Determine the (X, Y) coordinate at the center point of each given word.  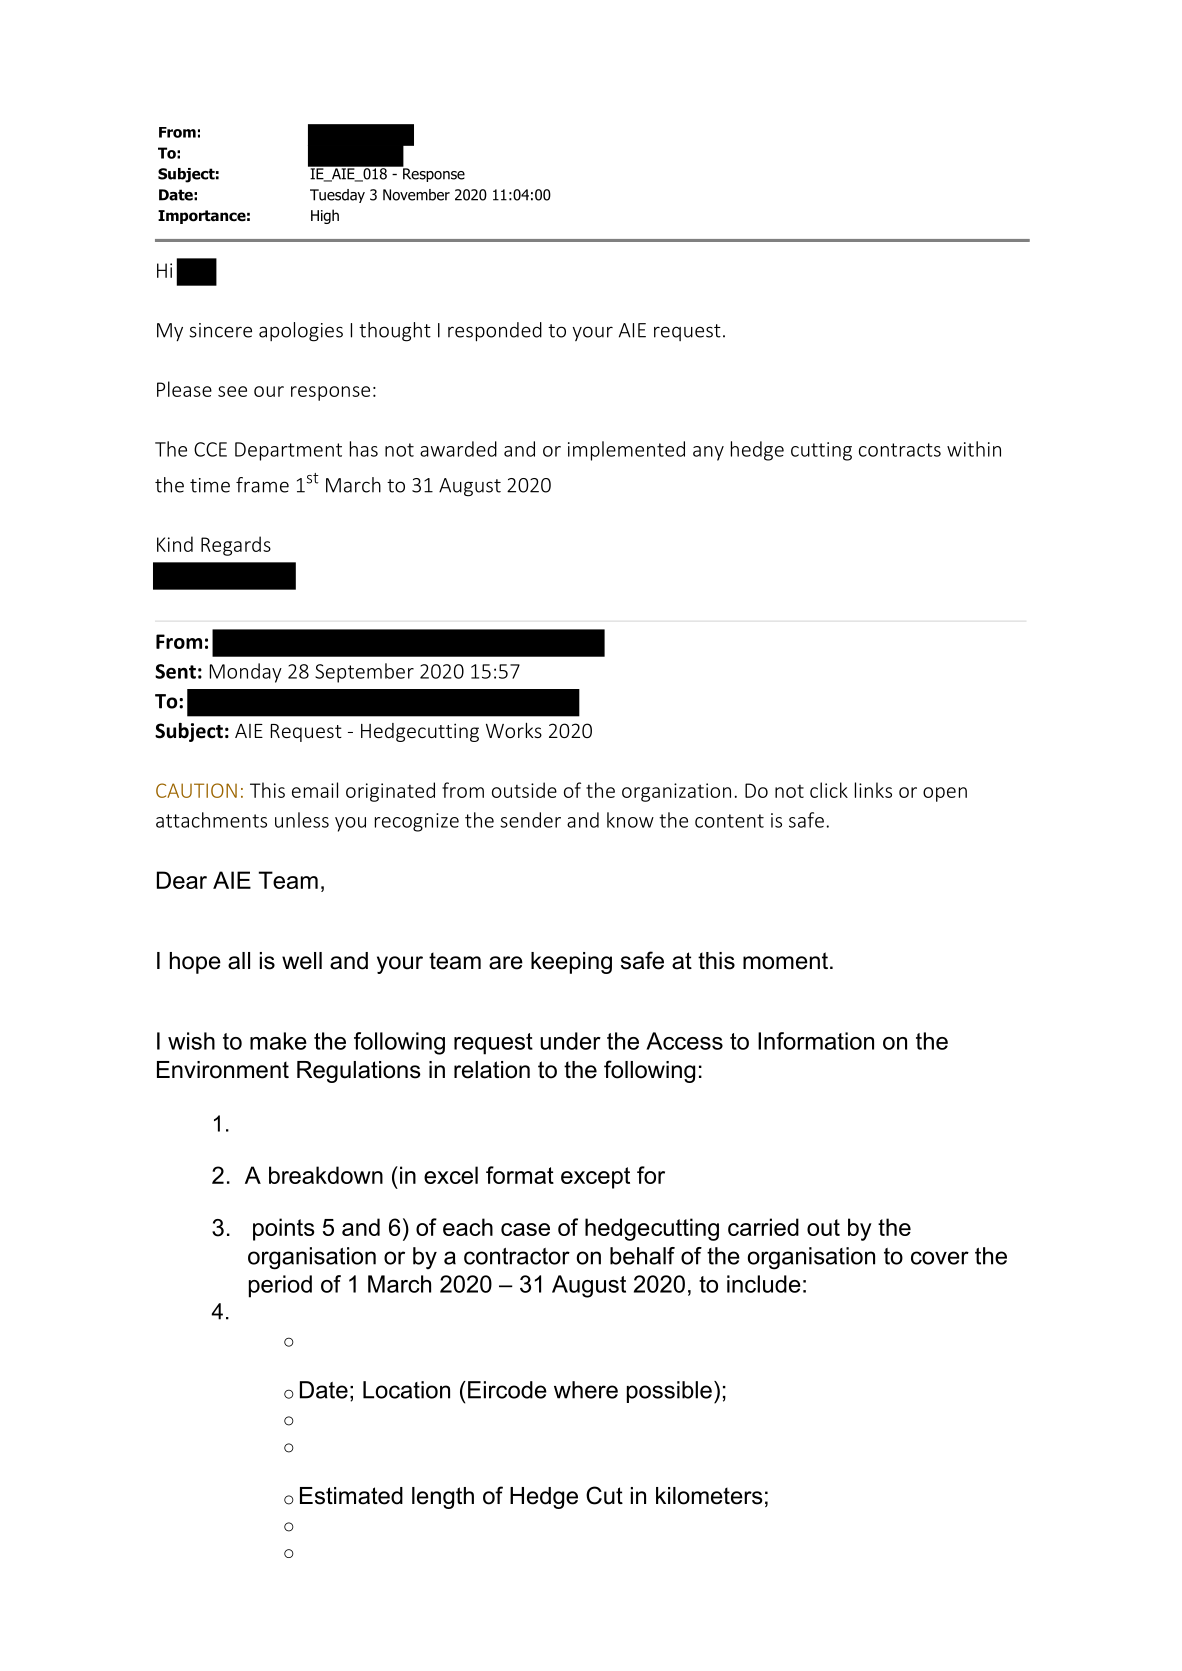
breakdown (326, 1175)
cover (940, 1258)
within (974, 449)
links (873, 790)
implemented (626, 451)
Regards (236, 546)
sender (530, 820)
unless (302, 820)
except (595, 1178)
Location (406, 1390)
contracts (900, 450)
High (325, 216)
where (586, 1390)
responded (495, 332)
